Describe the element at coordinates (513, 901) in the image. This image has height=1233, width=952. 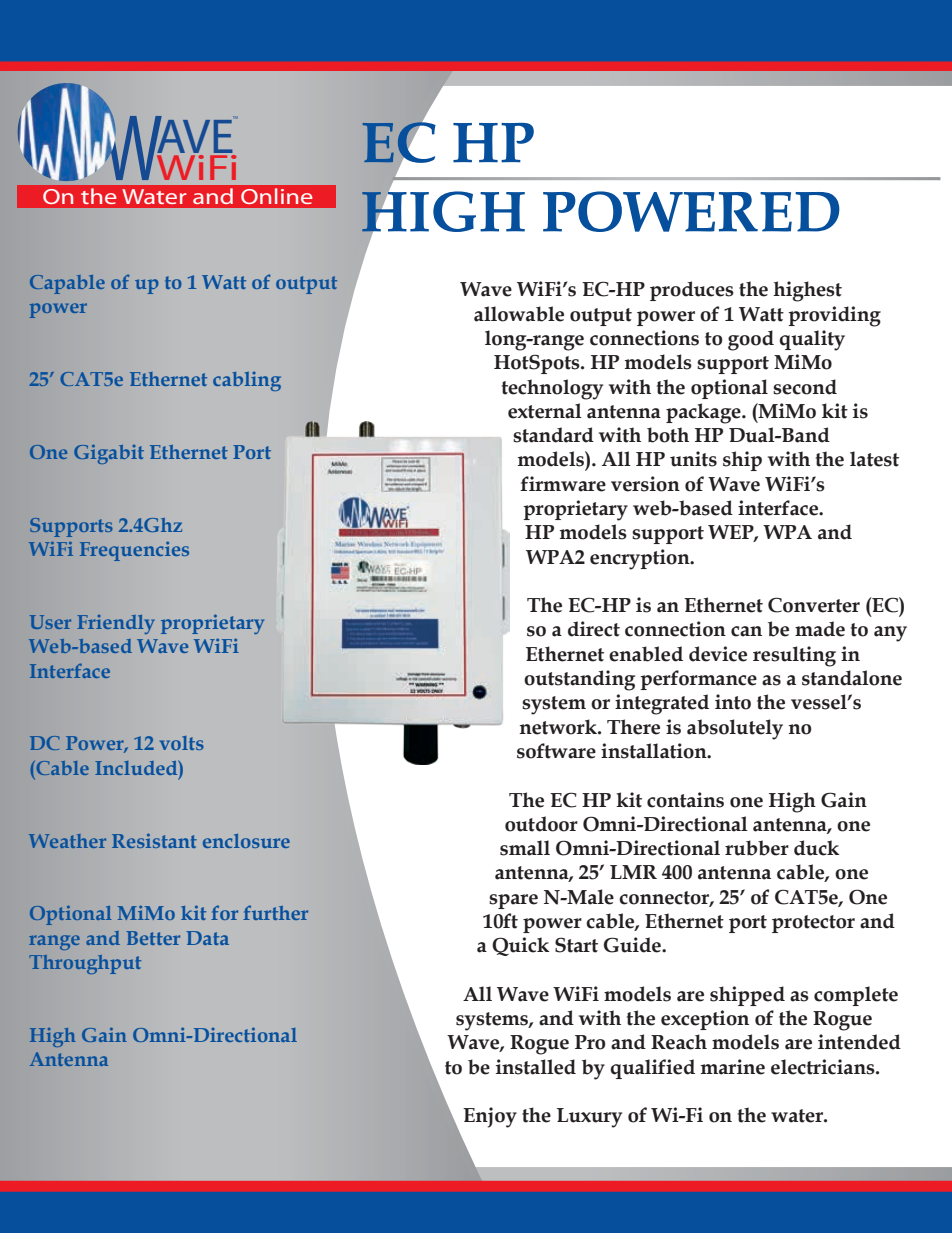
I see `spare` at that location.
